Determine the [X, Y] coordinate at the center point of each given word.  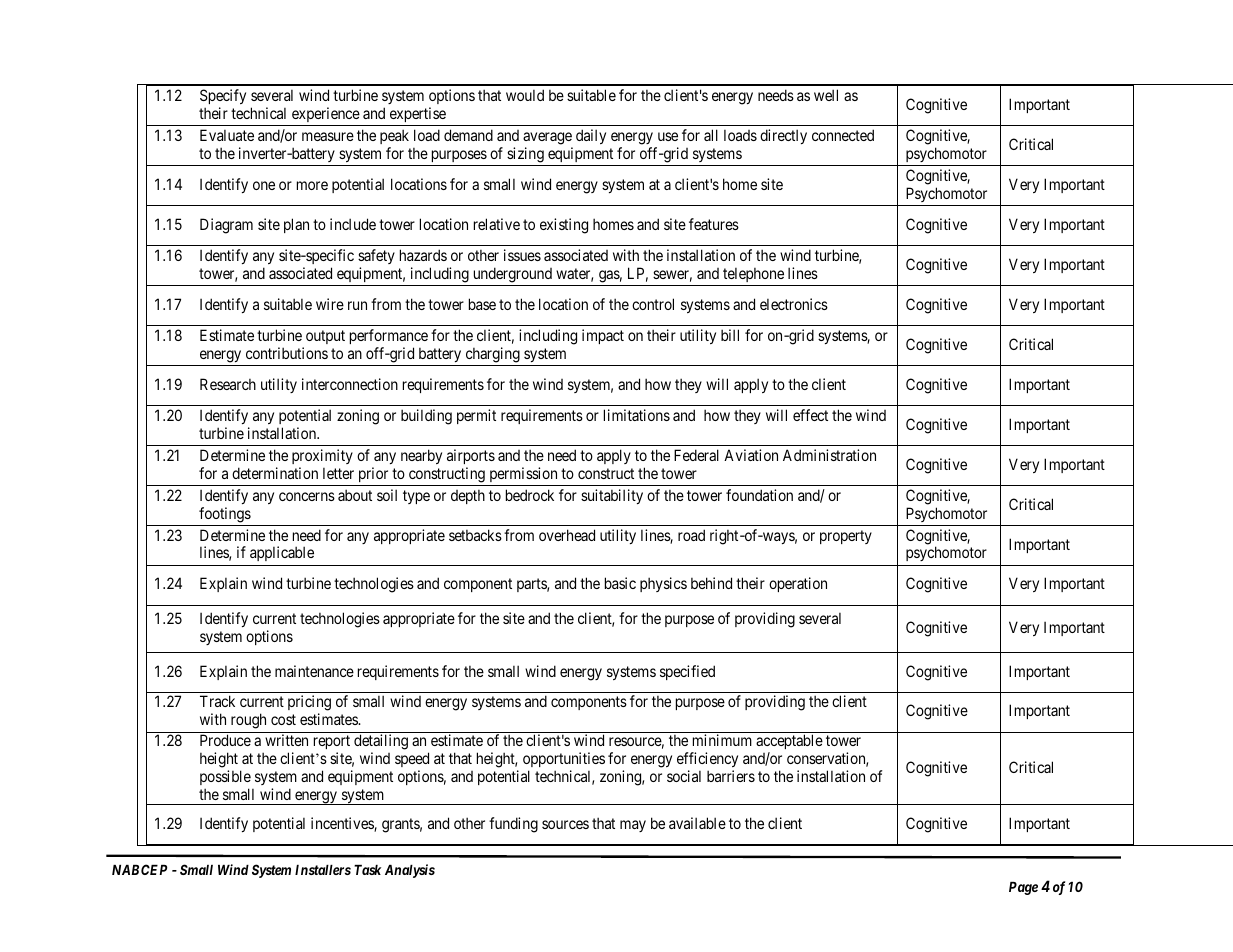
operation [798, 584]
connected [843, 135]
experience [326, 114]
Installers [323, 870]
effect [810, 415]
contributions [287, 353]
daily [591, 136]
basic [620, 583]
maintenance [314, 671]
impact [603, 336]
